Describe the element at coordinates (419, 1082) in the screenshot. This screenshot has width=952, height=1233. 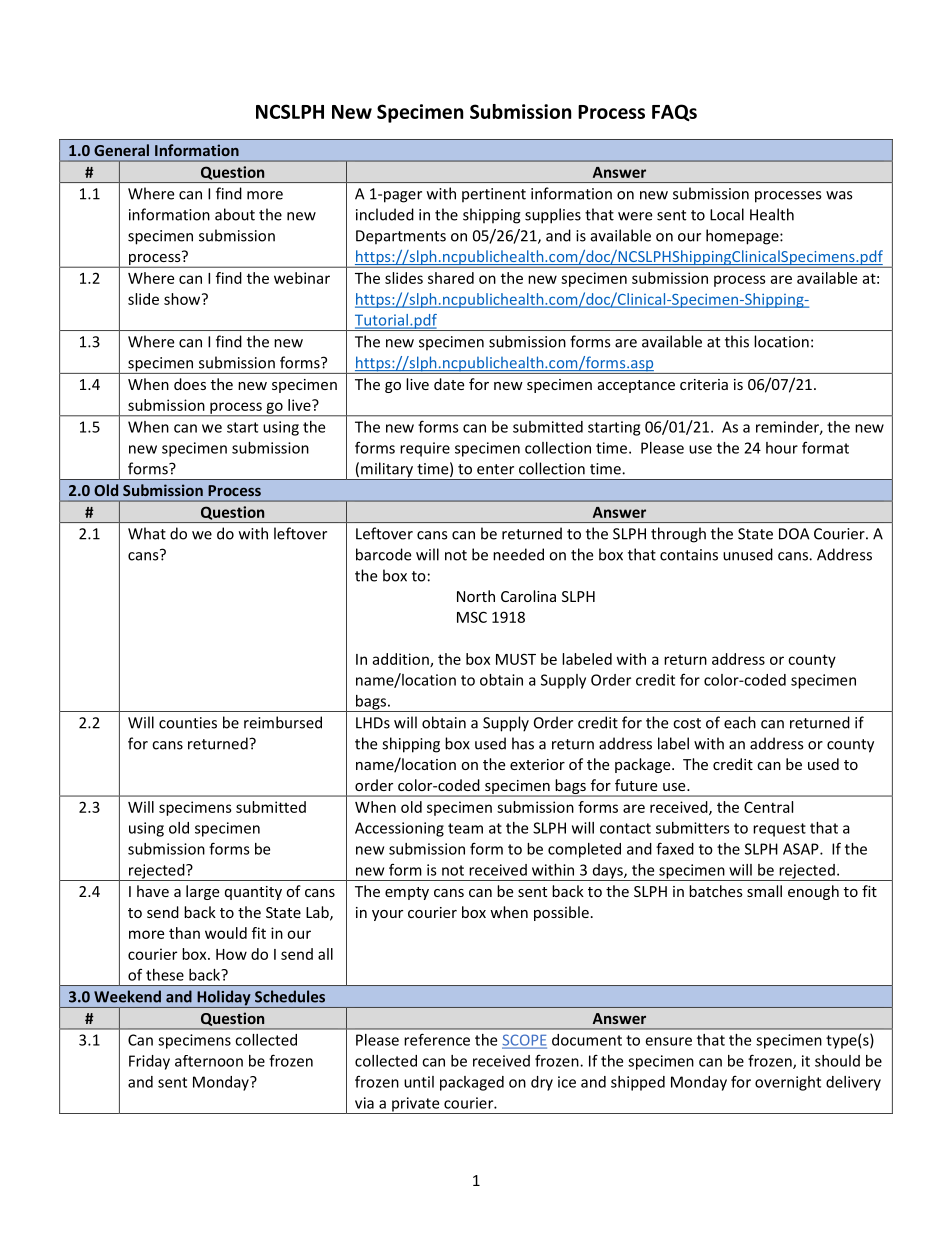
I see `until` at that location.
